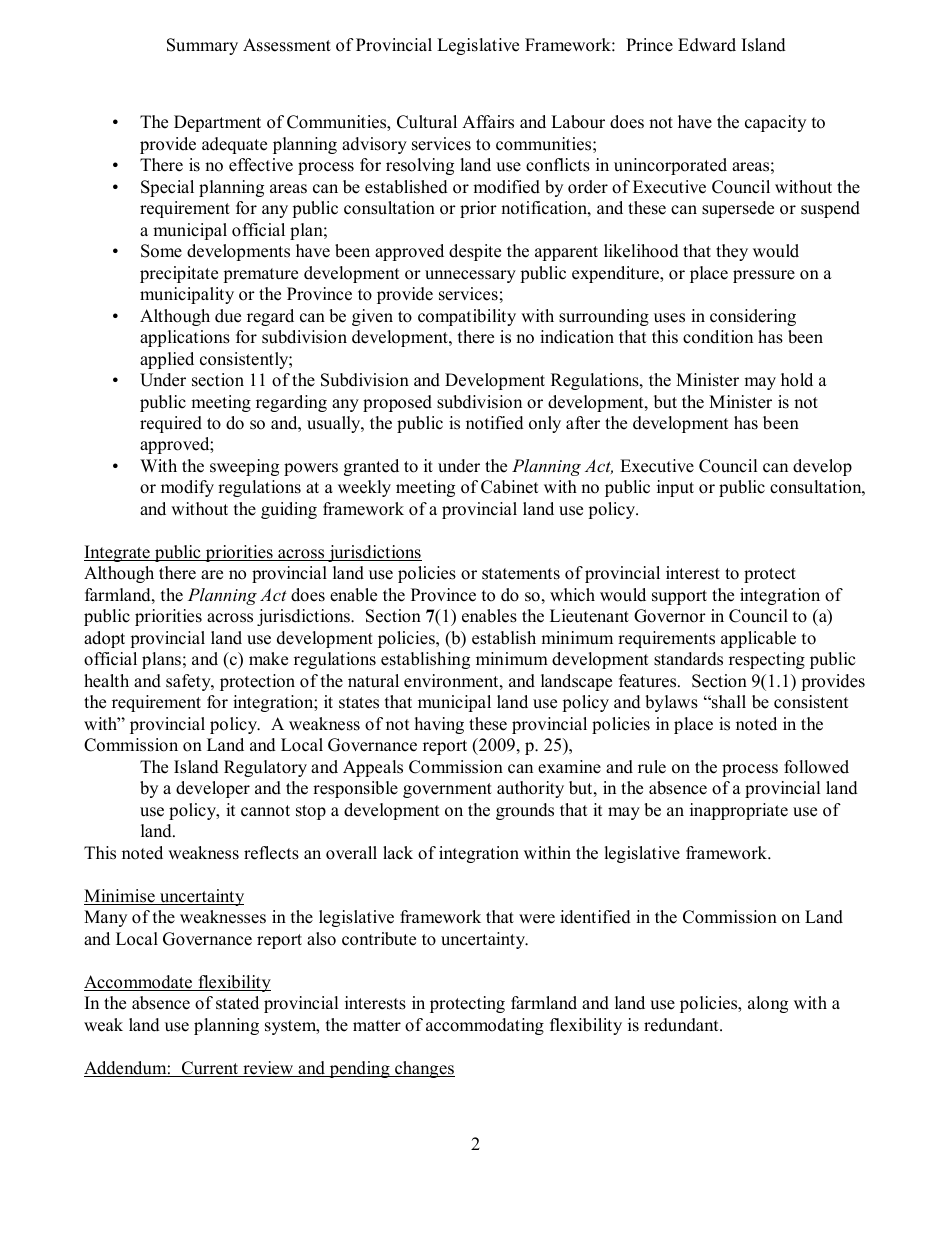 This document has width=952, height=1233. I want to click on hold, so click(797, 380).
